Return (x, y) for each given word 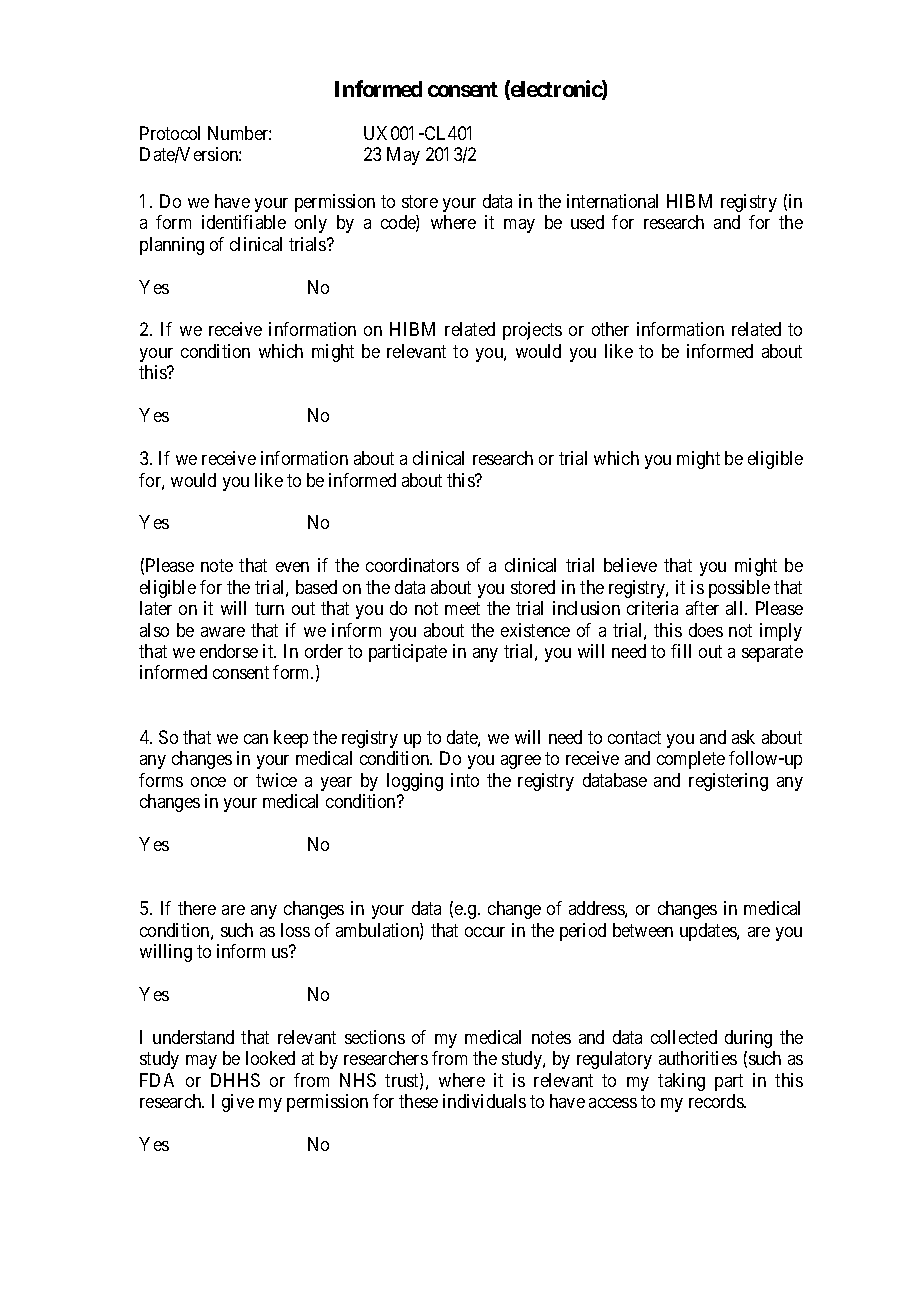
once (208, 782)
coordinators (412, 565)
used (587, 222)
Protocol (170, 133)
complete (691, 760)
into (465, 780)
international (612, 201)
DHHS (235, 1080)
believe (630, 565)
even (292, 567)
